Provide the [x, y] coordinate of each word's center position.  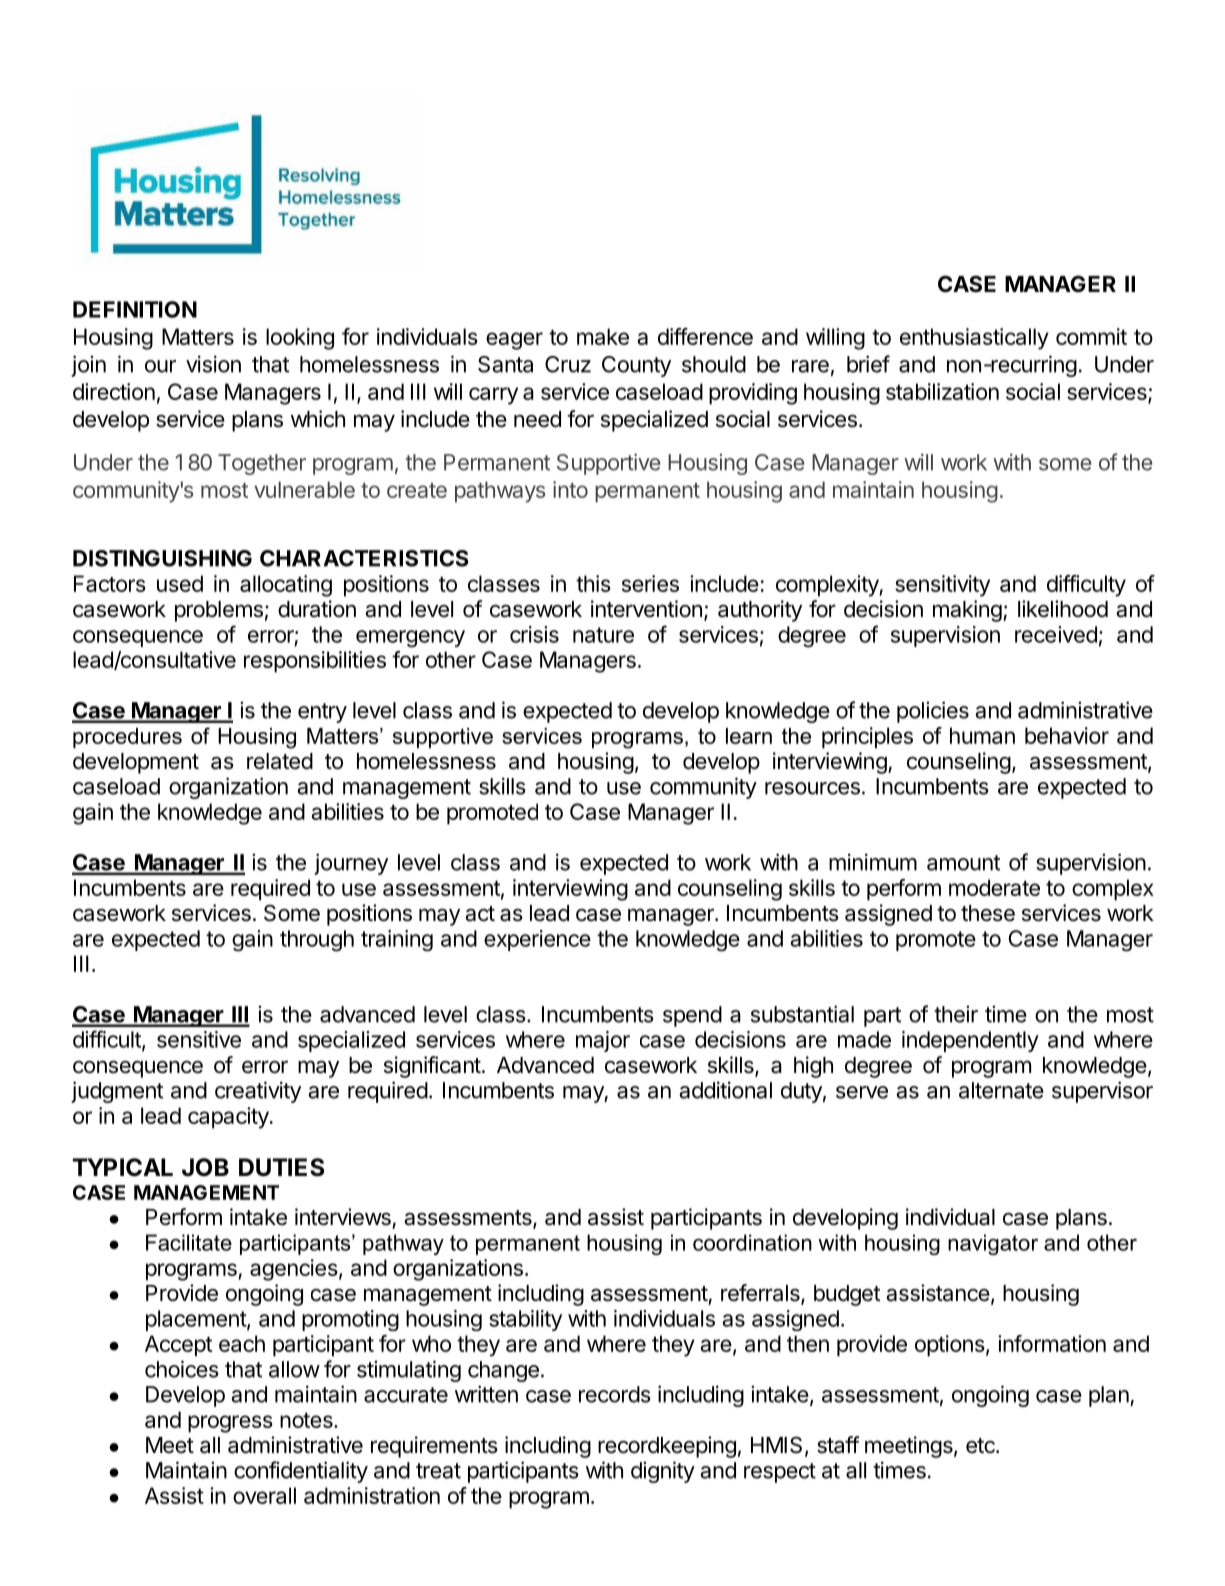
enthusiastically [974, 339]
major [603, 1041]
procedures [127, 738]
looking [300, 339]
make [603, 336]
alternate [1001, 1090]
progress [230, 1424]
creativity [258, 1092]
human [982, 735]
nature [603, 635]
